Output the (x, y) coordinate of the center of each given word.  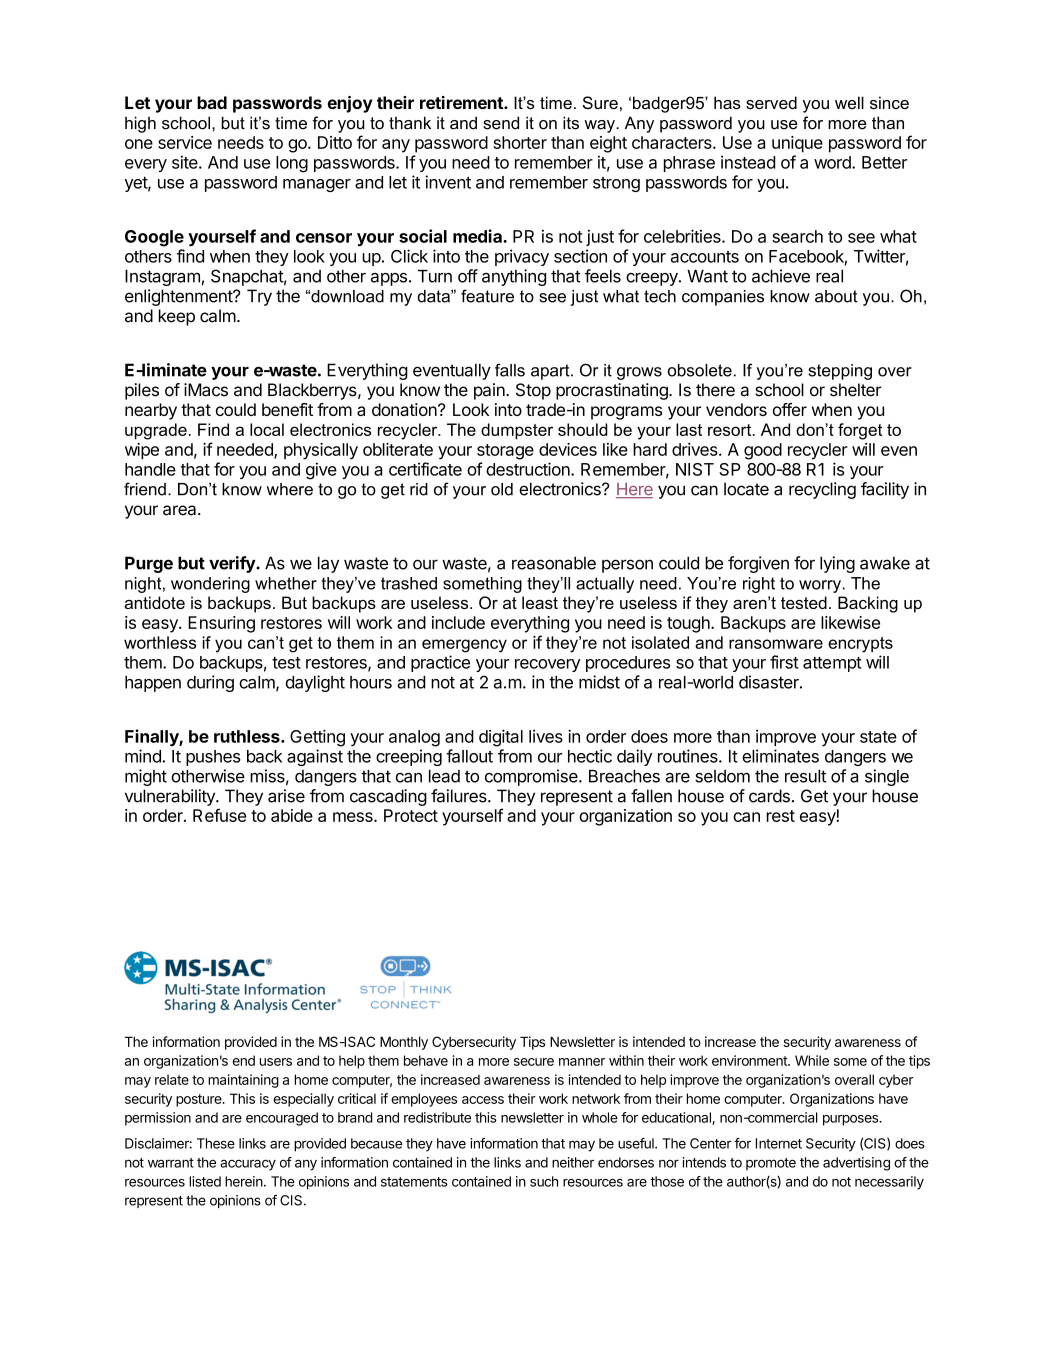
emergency (464, 646)
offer (790, 409)
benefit (287, 409)
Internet (779, 1143)
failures (460, 796)
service (185, 142)
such (544, 1181)
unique (797, 144)
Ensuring (221, 624)
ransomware (776, 644)
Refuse (220, 815)
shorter (520, 142)
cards (769, 796)
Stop (533, 391)
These (216, 1143)
